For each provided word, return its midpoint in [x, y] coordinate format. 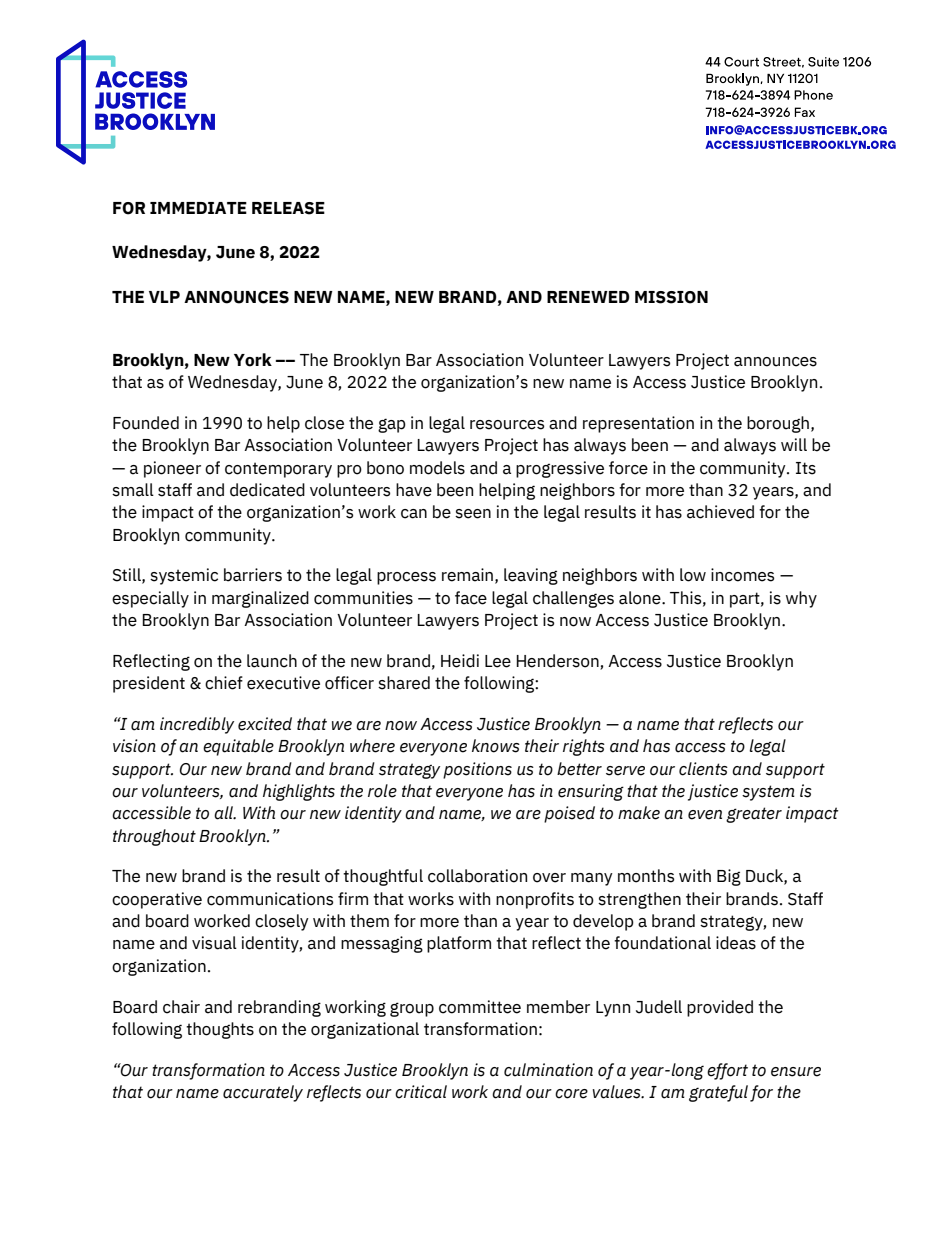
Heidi [460, 661]
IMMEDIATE [198, 208]
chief [224, 683]
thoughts [220, 1030]
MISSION [671, 297]
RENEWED [588, 297]
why [801, 599]
